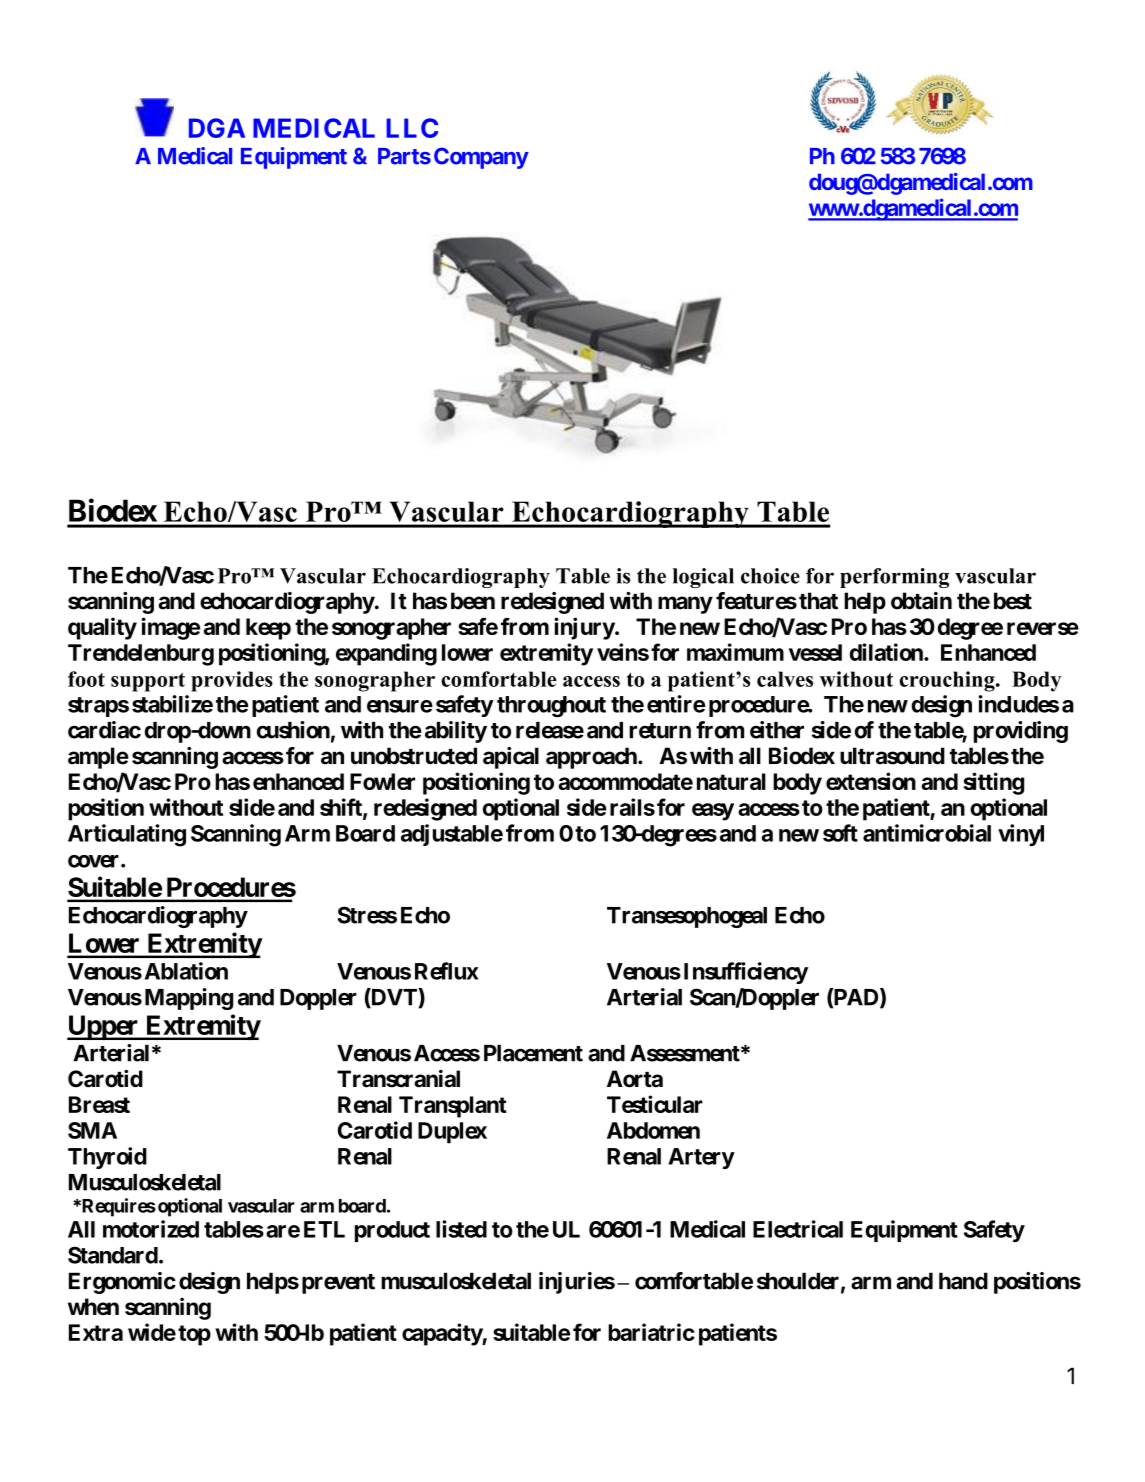  Describe the element at coordinates (894, 578) in the screenshot. I see `performing` at that location.
